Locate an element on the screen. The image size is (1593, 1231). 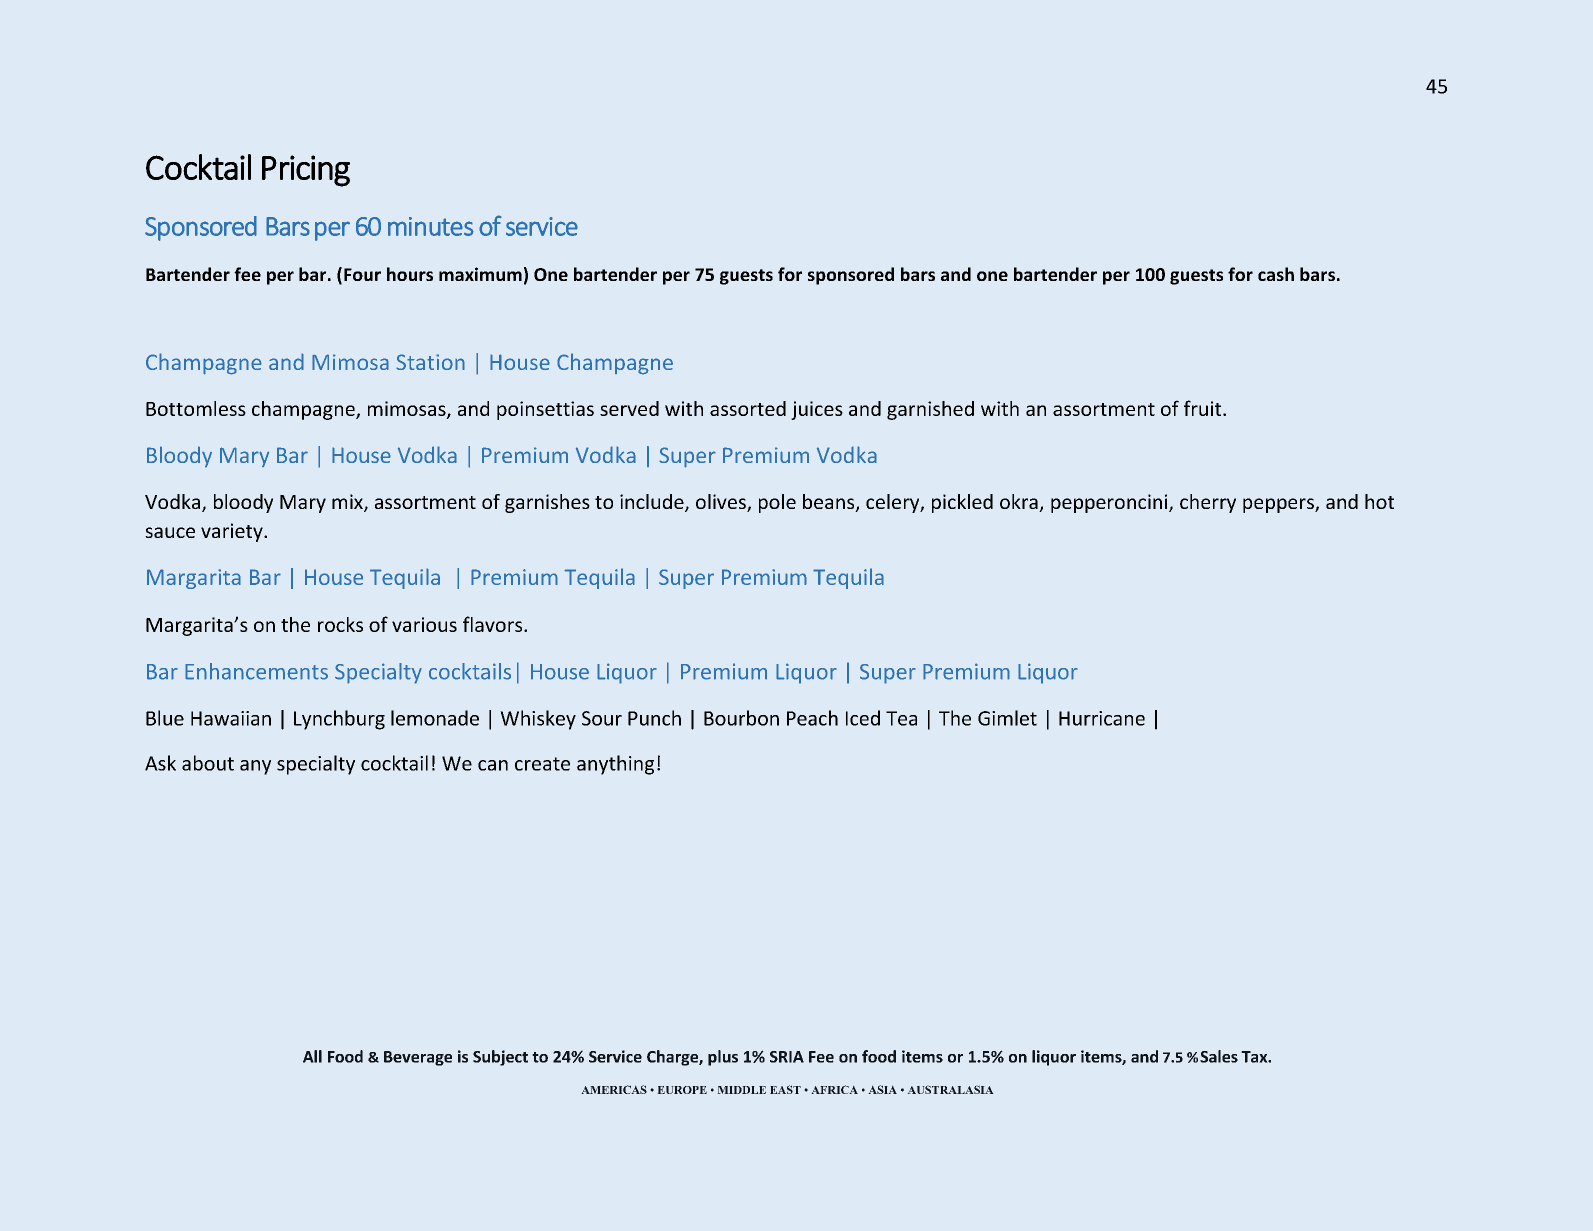
Pricing is located at coordinates (306, 171).
